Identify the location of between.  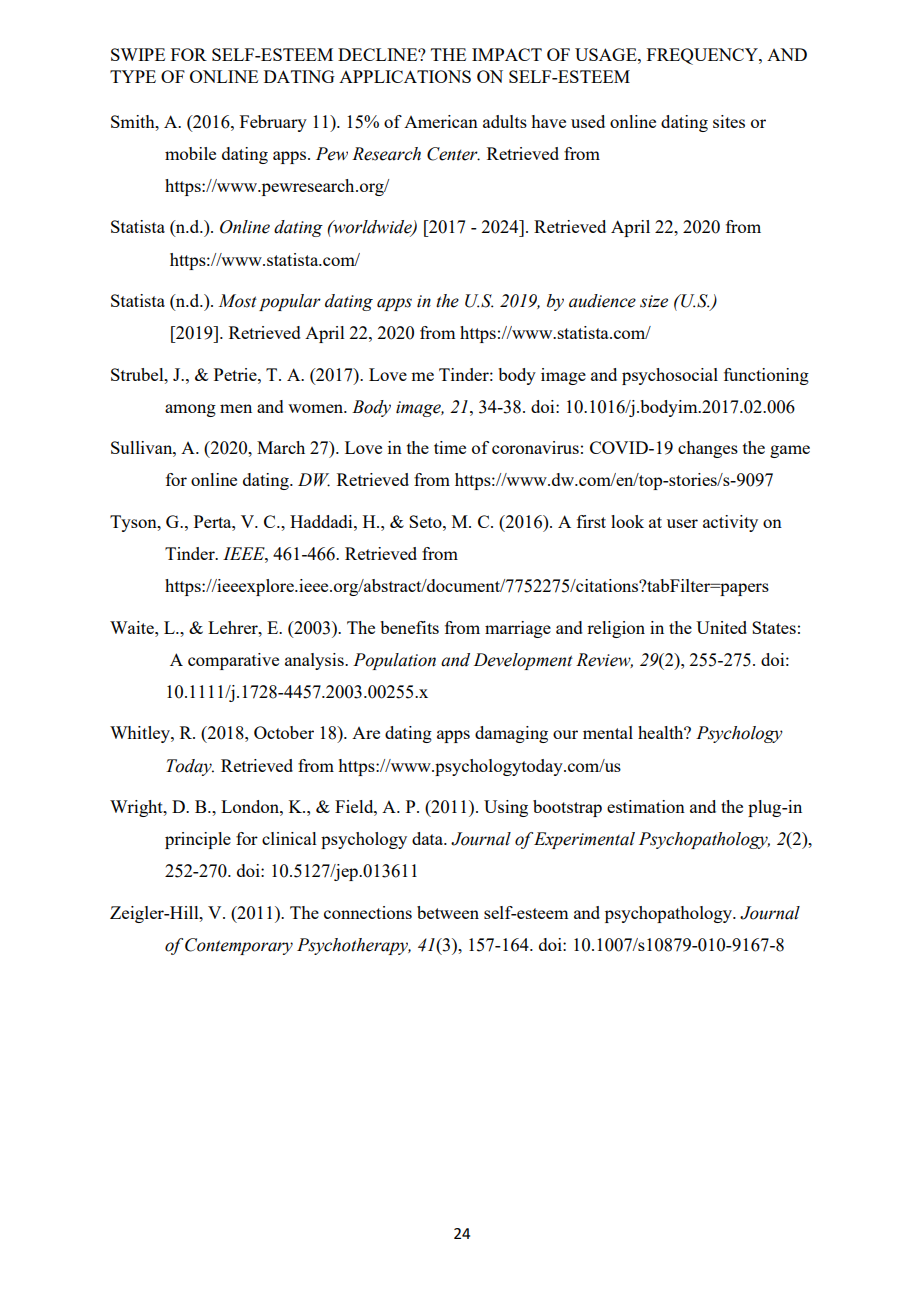
(448, 912).
